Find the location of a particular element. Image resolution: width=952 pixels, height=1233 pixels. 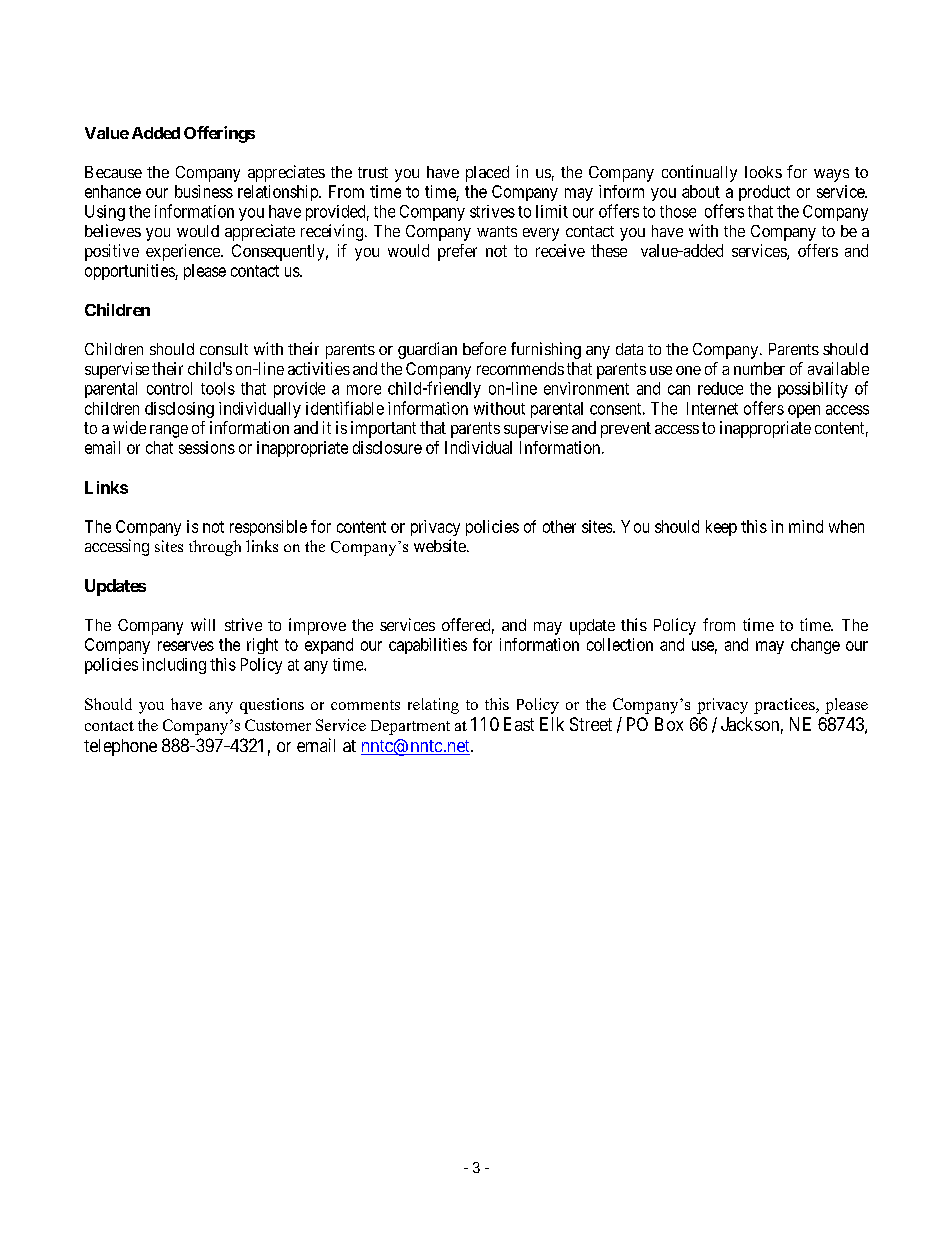

disclosure is located at coordinates (387, 447).
